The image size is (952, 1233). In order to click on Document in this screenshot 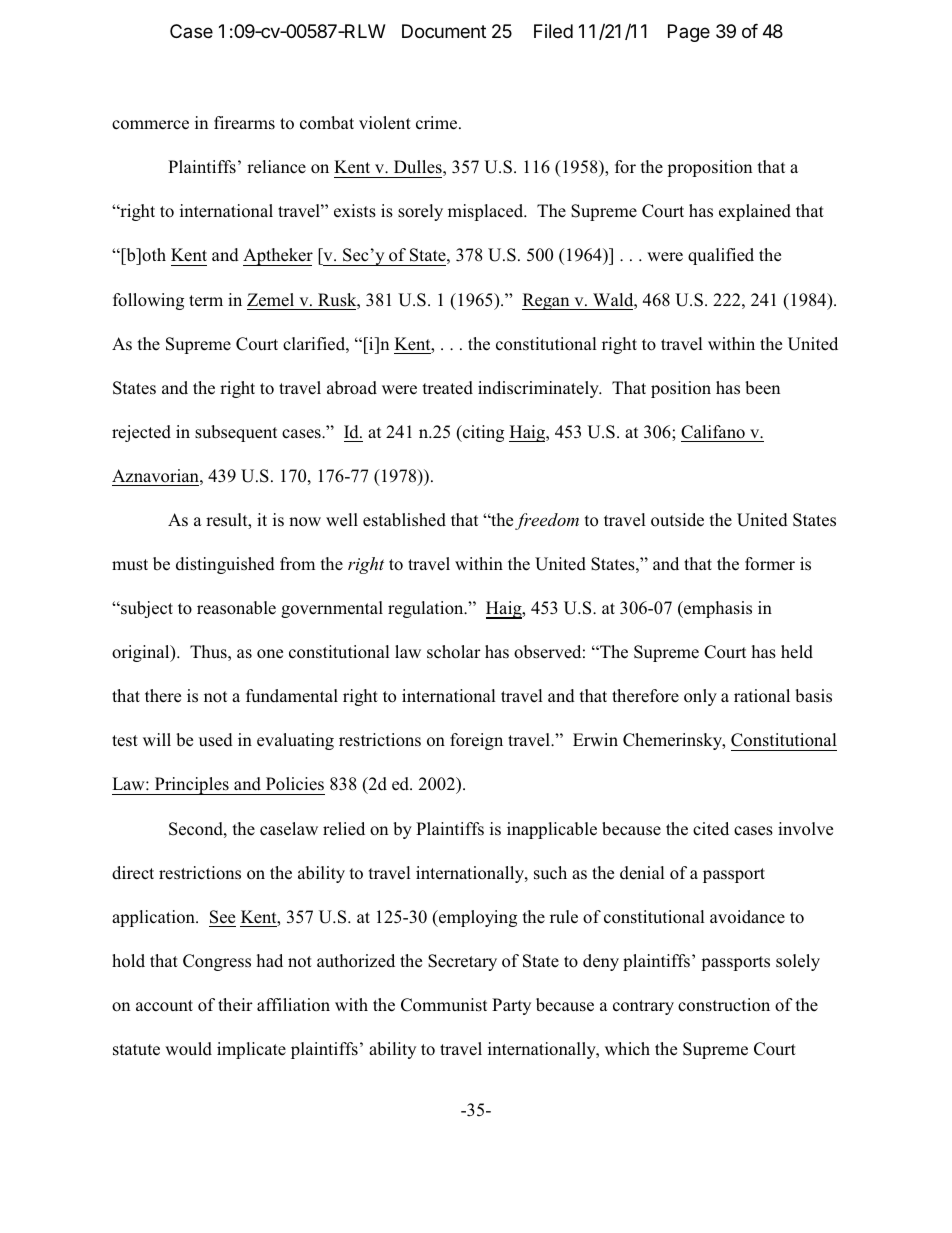, I will do `click(444, 31)`.
